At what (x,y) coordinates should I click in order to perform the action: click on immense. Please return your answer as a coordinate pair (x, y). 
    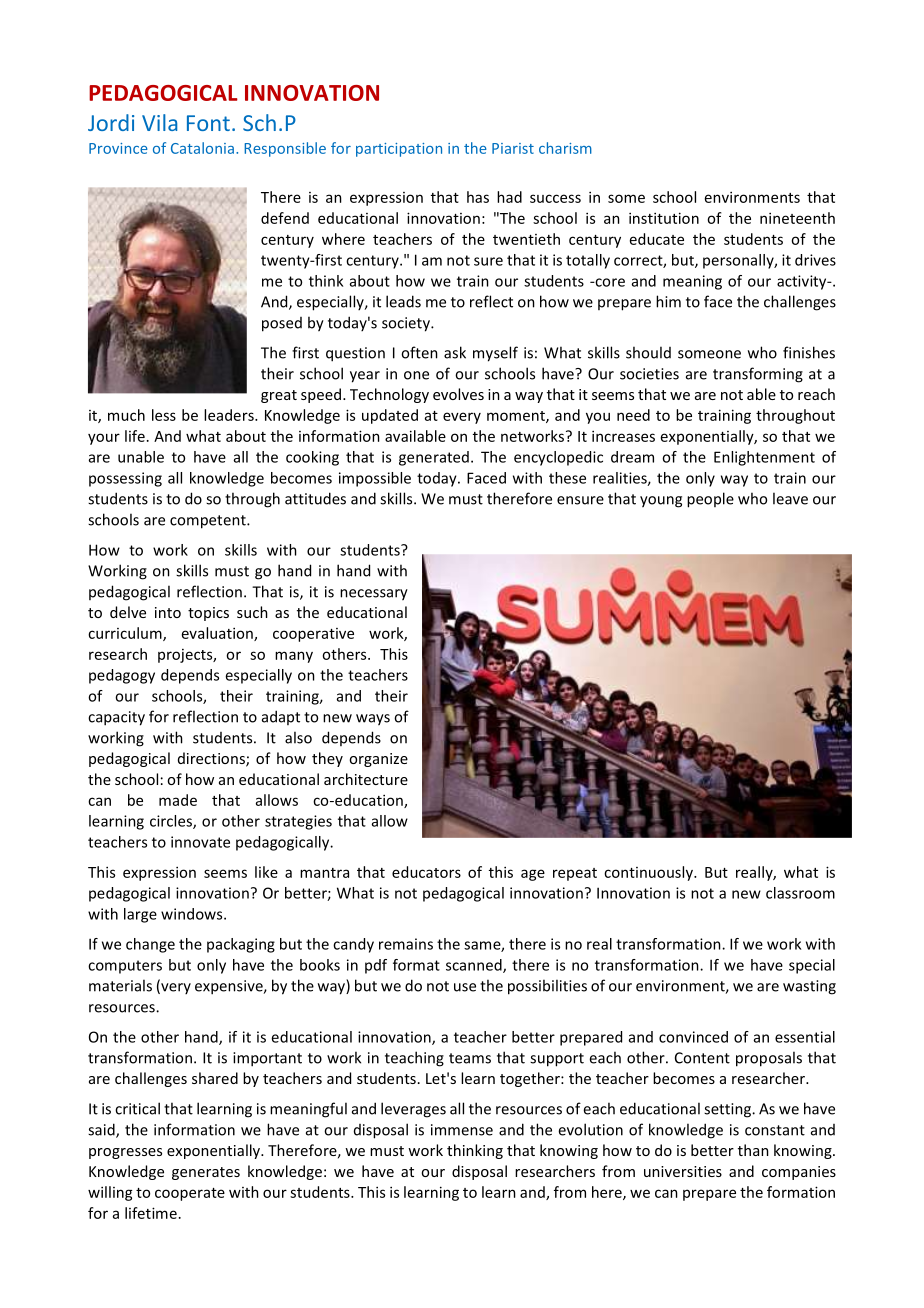
    Looking at the image, I should click on (462, 1130).
